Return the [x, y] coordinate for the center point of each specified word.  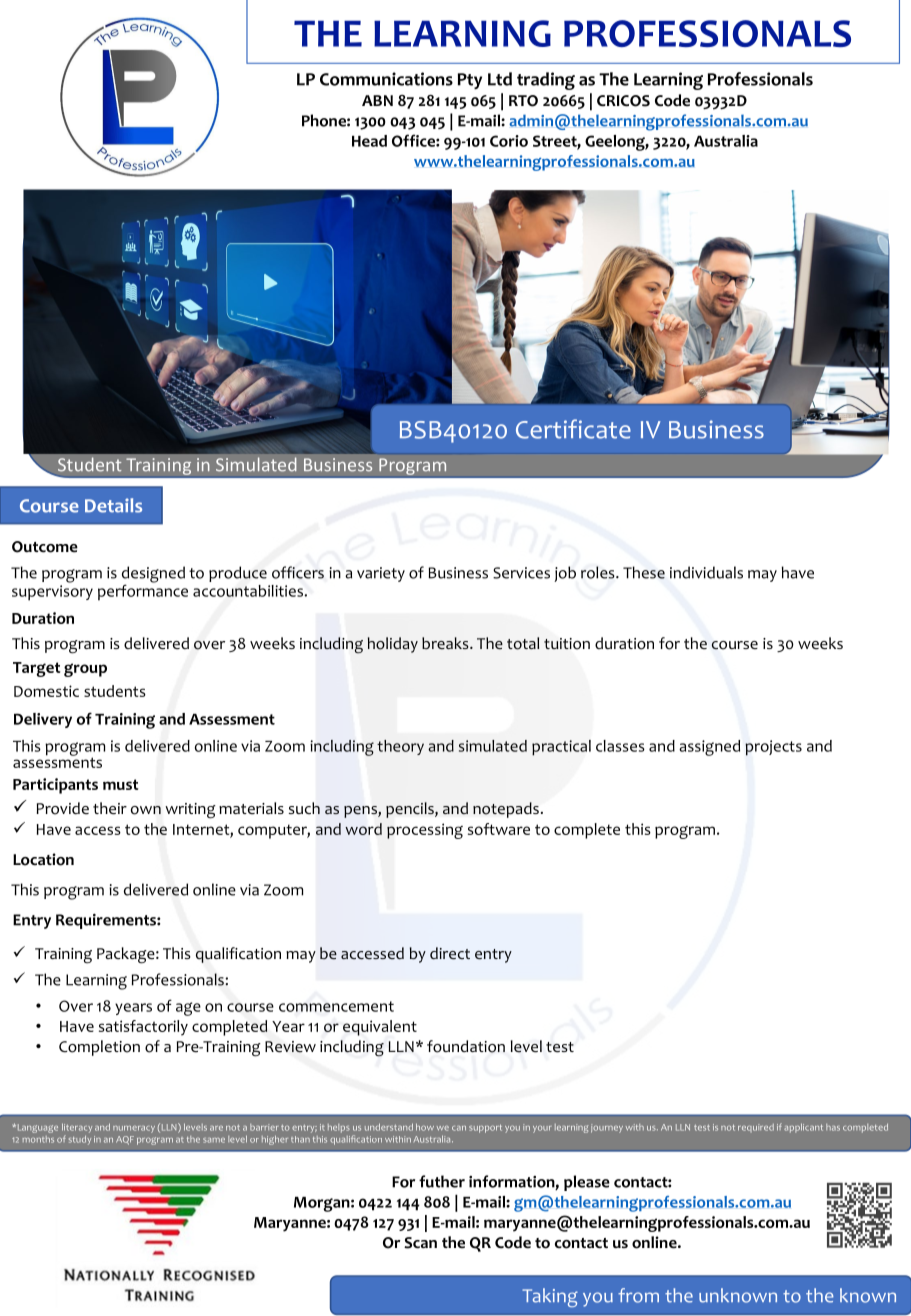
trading [546, 81]
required [756, 1128]
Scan [420, 1243]
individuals [706, 572]
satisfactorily [143, 1028]
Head [369, 141]
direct [450, 953]
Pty [470, 81]
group [85, 670]
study [80, 1140]
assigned [709, 748]
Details [113, 505]
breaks [446, 643]
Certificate [573, 429]
